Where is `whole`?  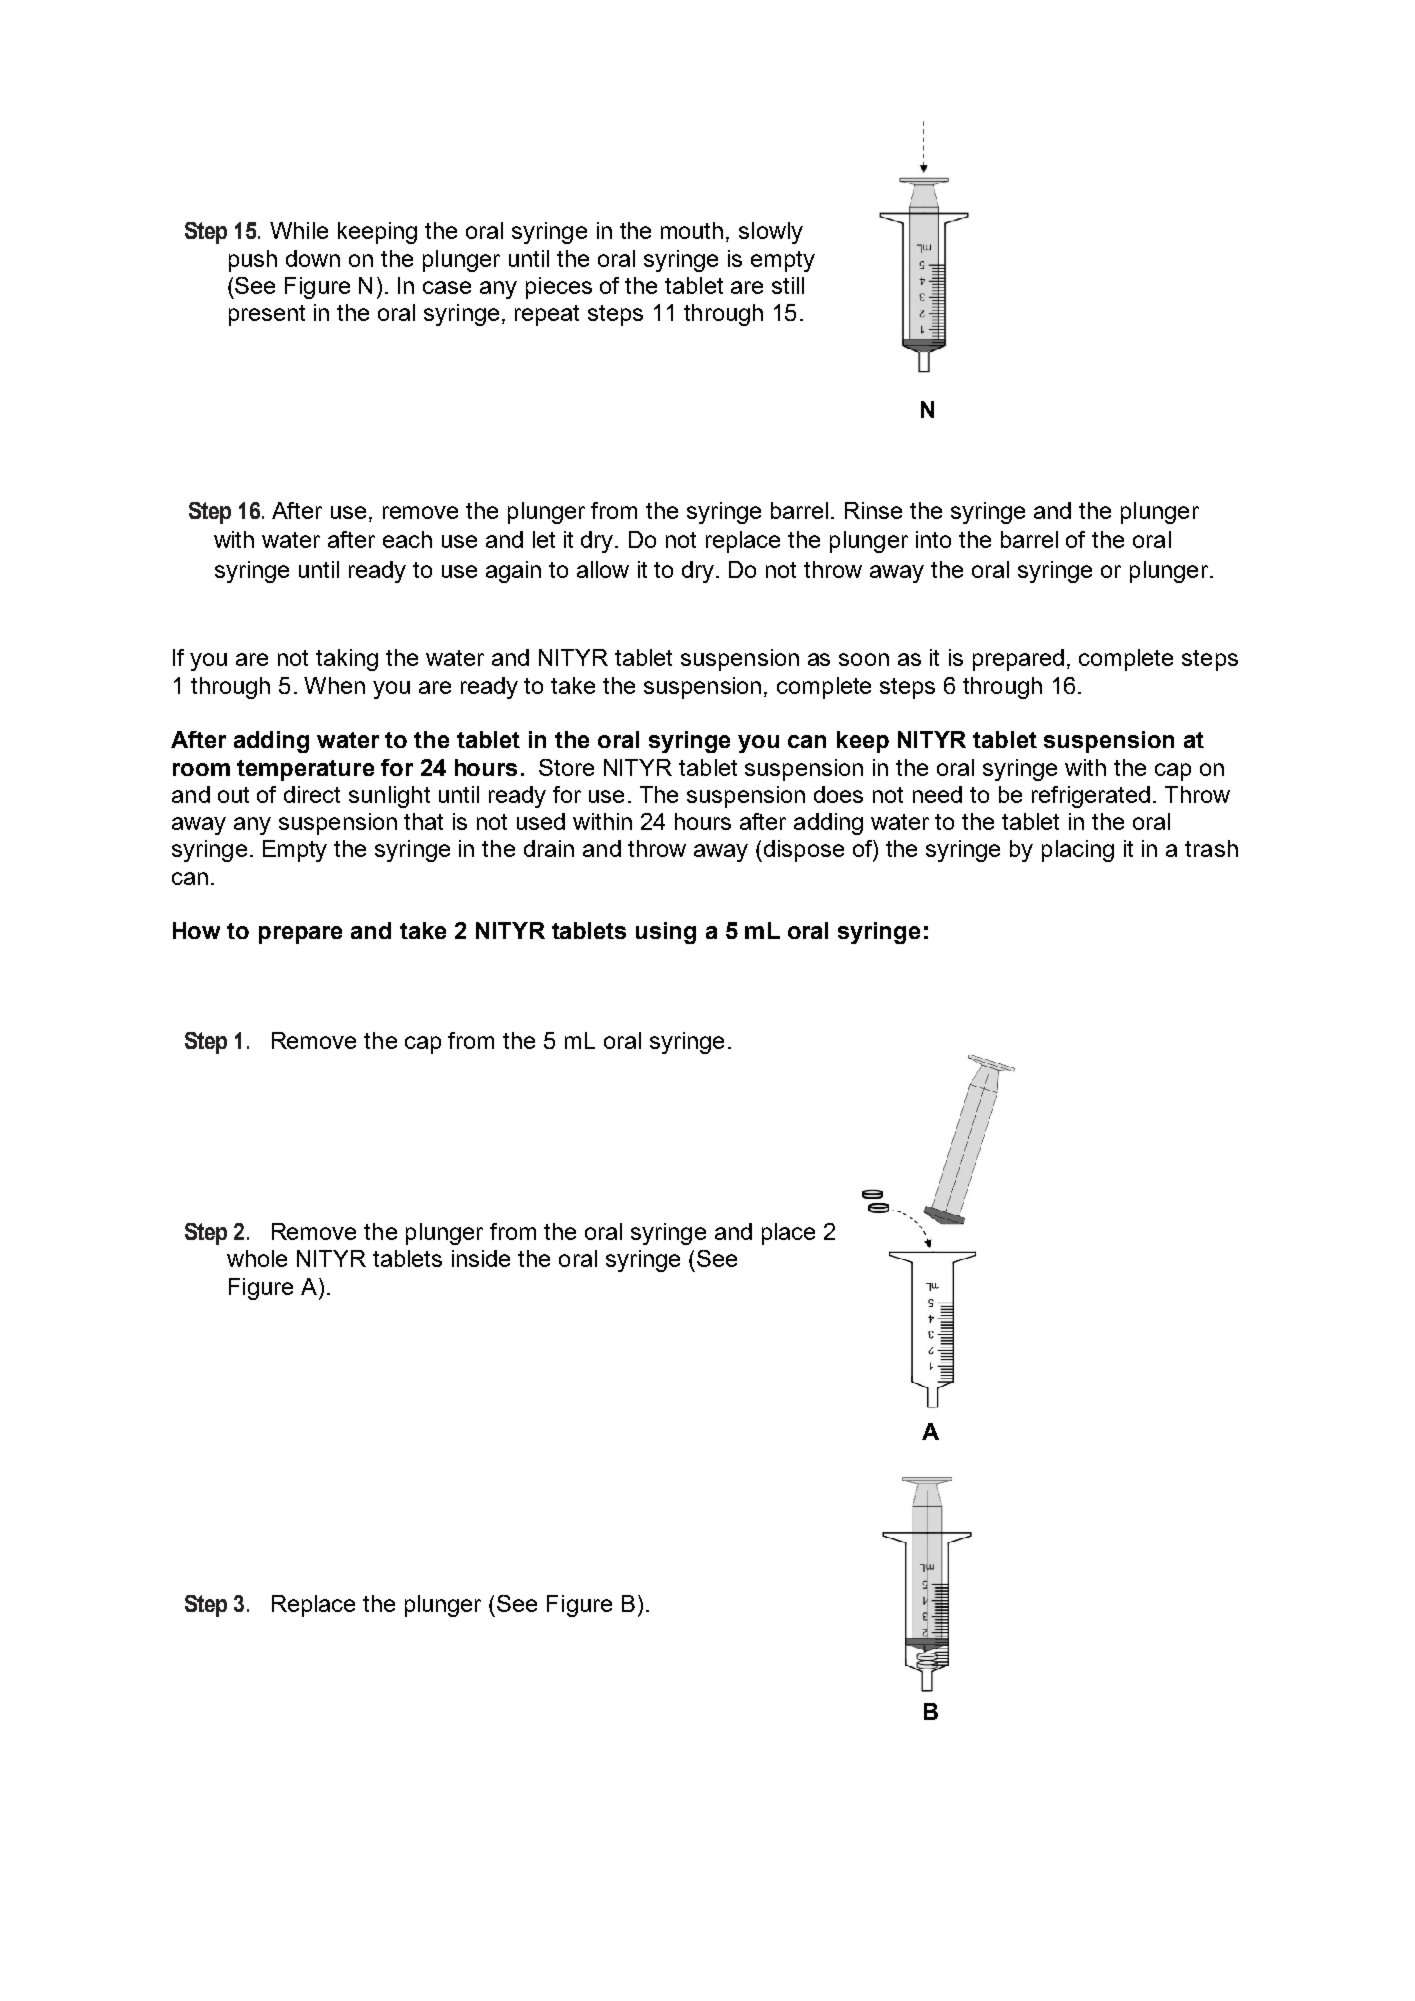 whole is located at coordinates (257, 1258).
